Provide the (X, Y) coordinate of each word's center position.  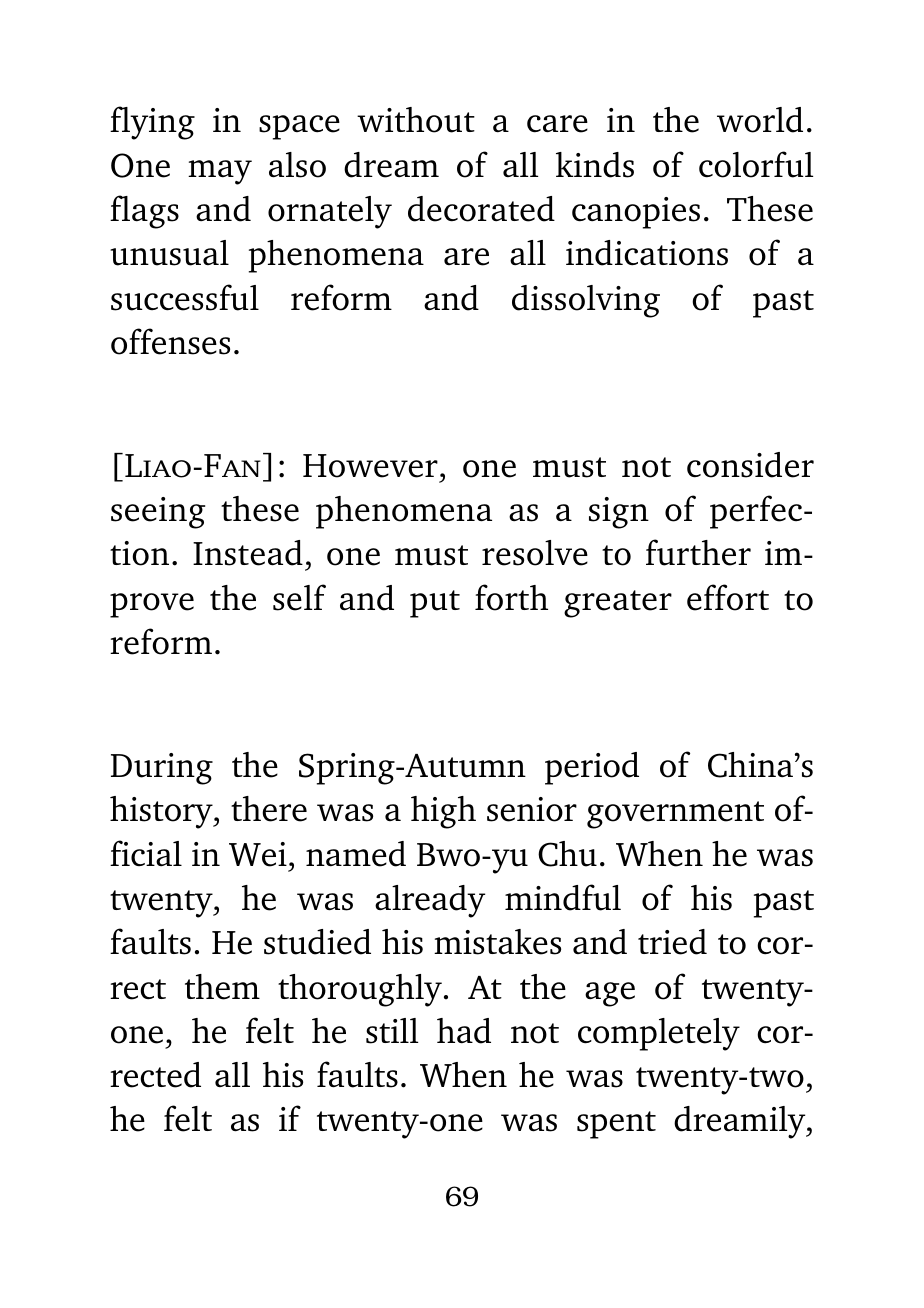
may (220, 172)
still (392, 1031)
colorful (756, 164)
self (299, 597)
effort (728, 597)
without (416, 120)
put (435, 604)
